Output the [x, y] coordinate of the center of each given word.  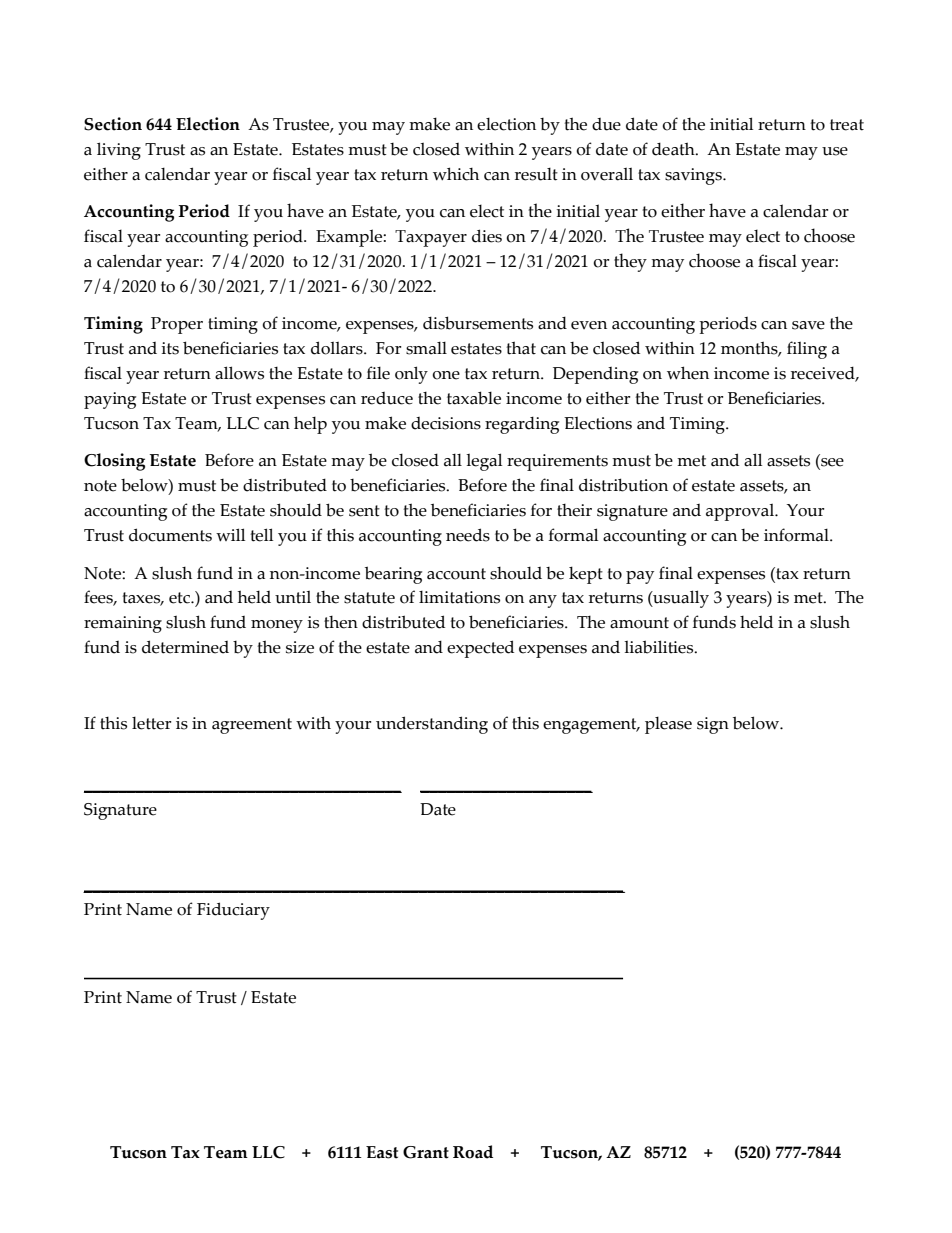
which [456, 174]
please [668, 725]
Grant [426, 1152]
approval [741, 512]
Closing [114, 462]
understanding [432, 725]
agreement [252, 726]
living [119, 151]
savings [694, 176]
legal [484, 462]
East [382, 1152]
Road [473, 1152]
